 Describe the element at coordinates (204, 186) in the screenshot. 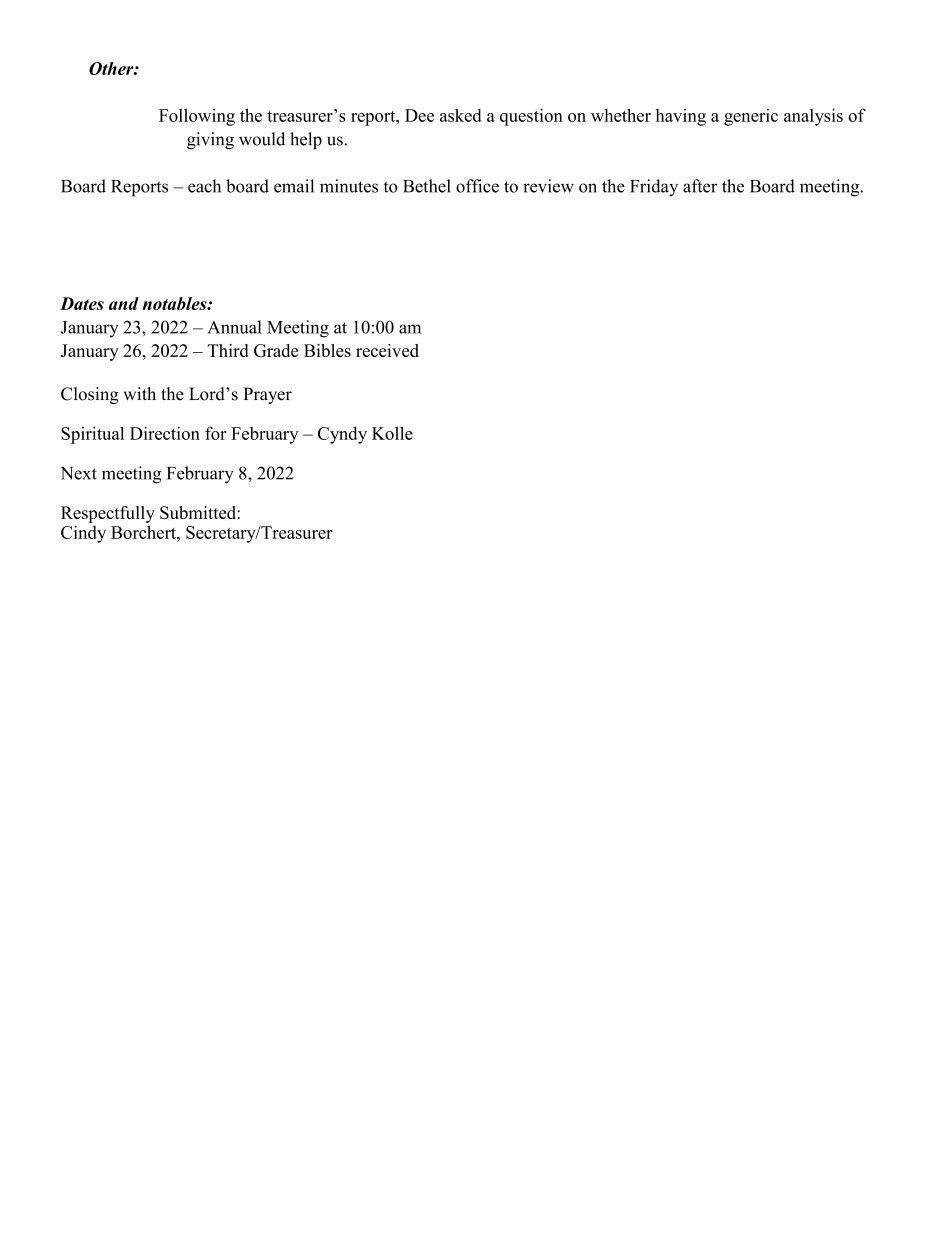

I see `each` at that location.
